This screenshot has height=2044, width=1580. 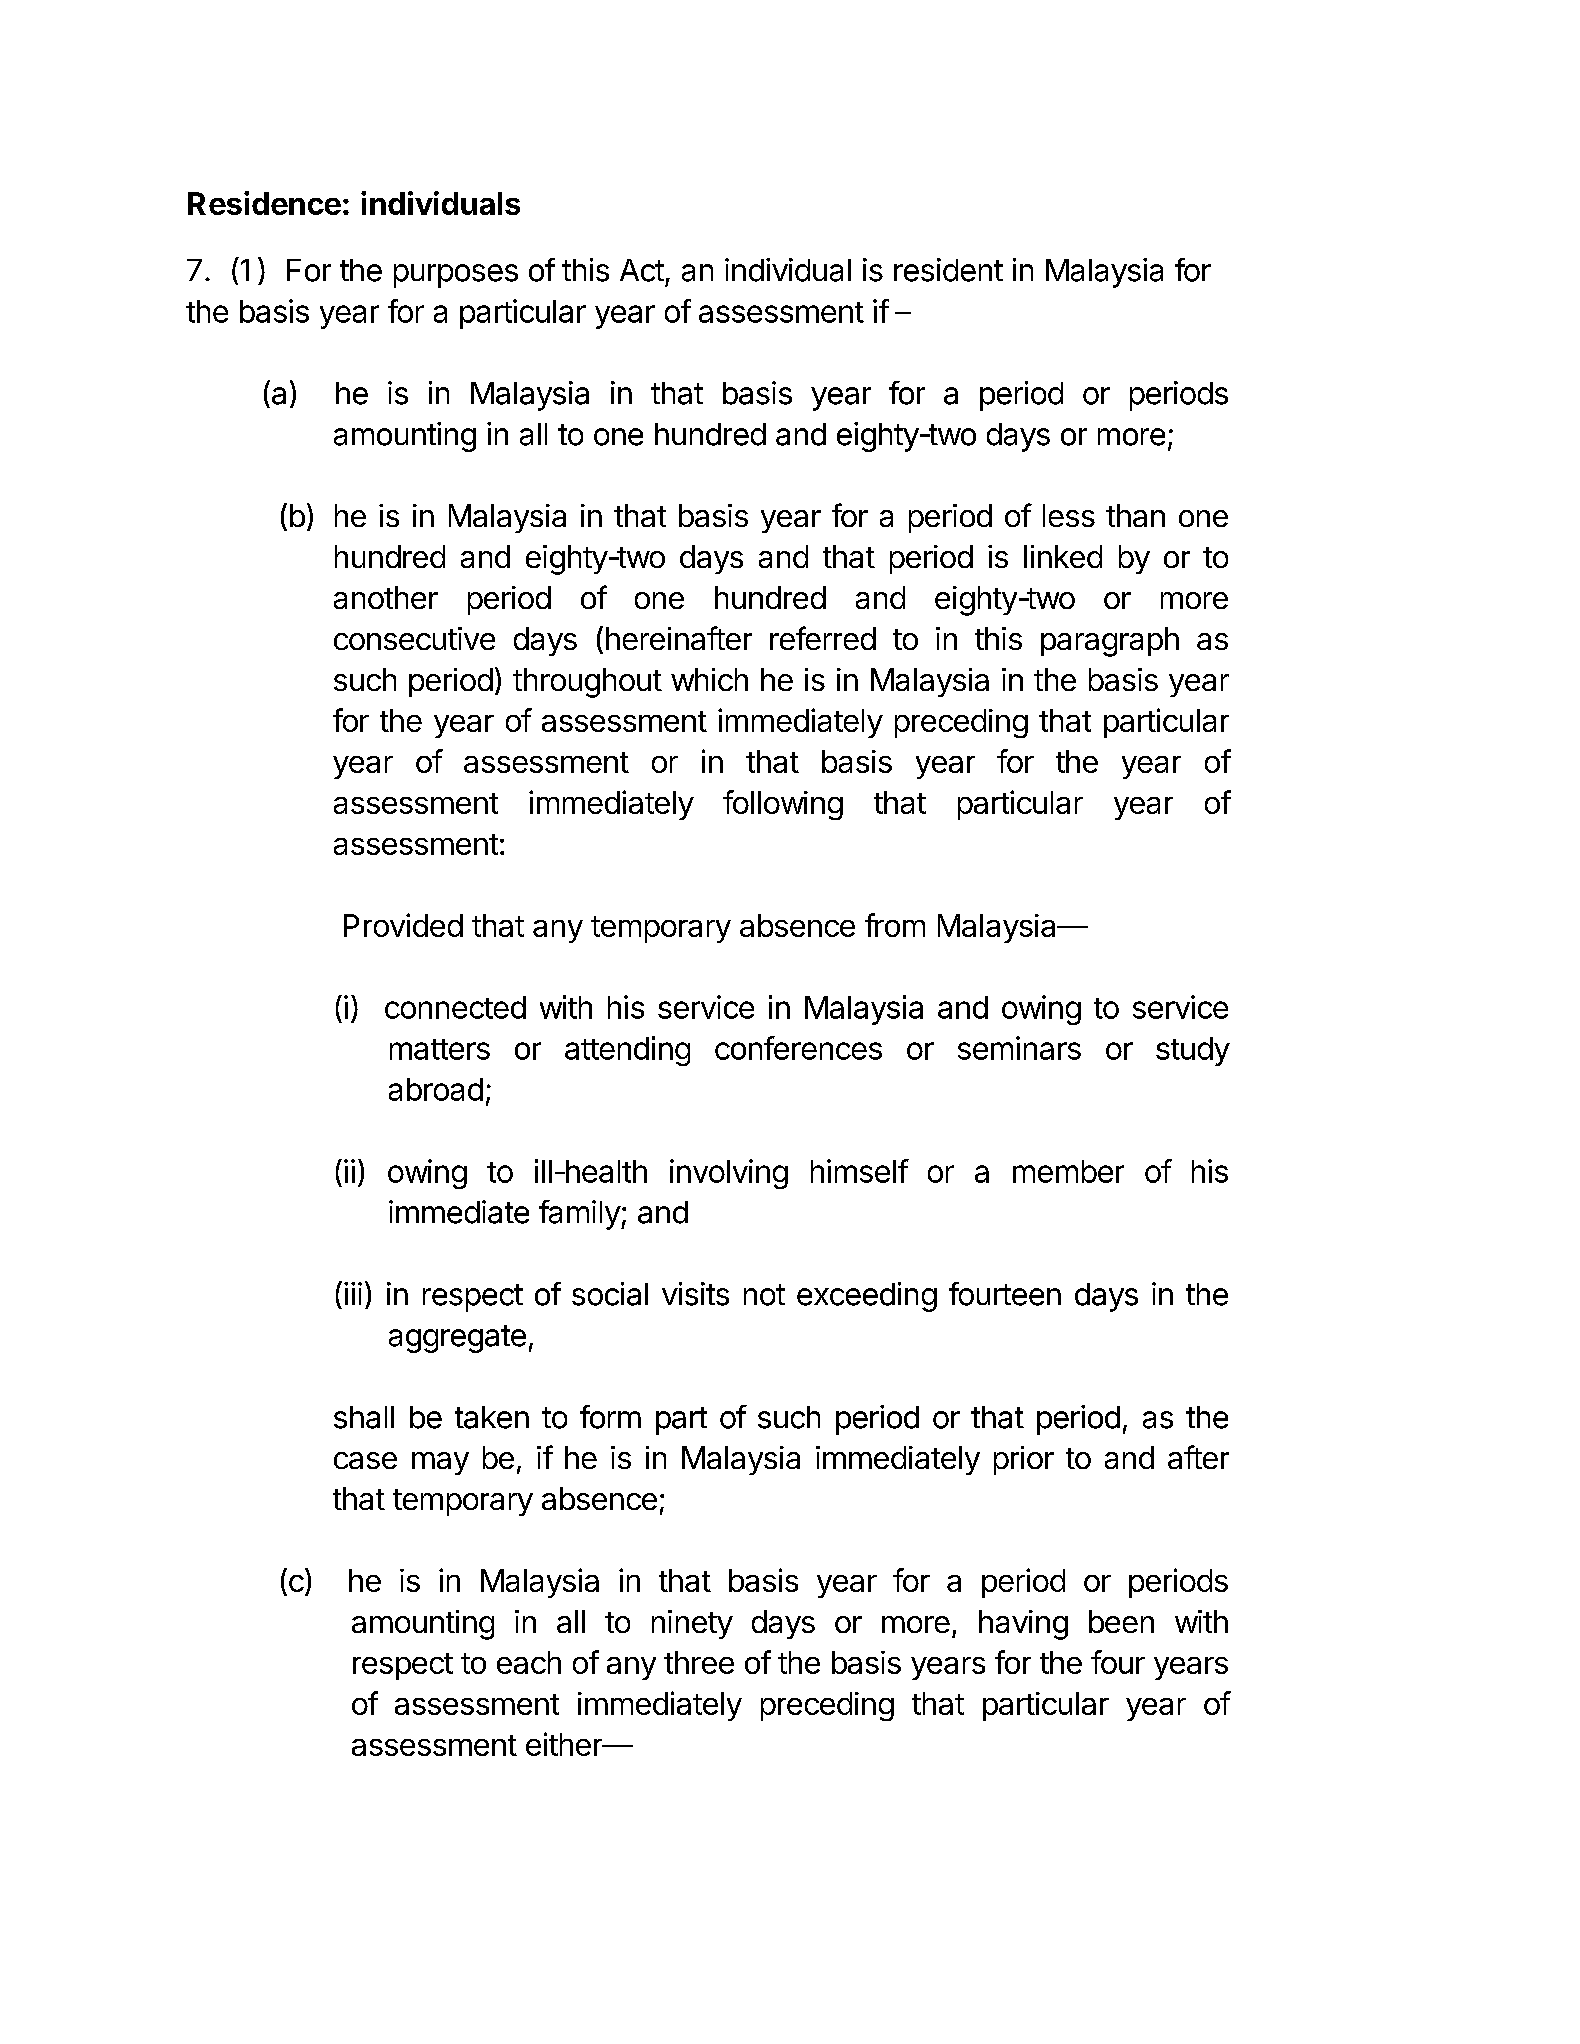 I want to click on involving, so click(x=729, y=1174).
